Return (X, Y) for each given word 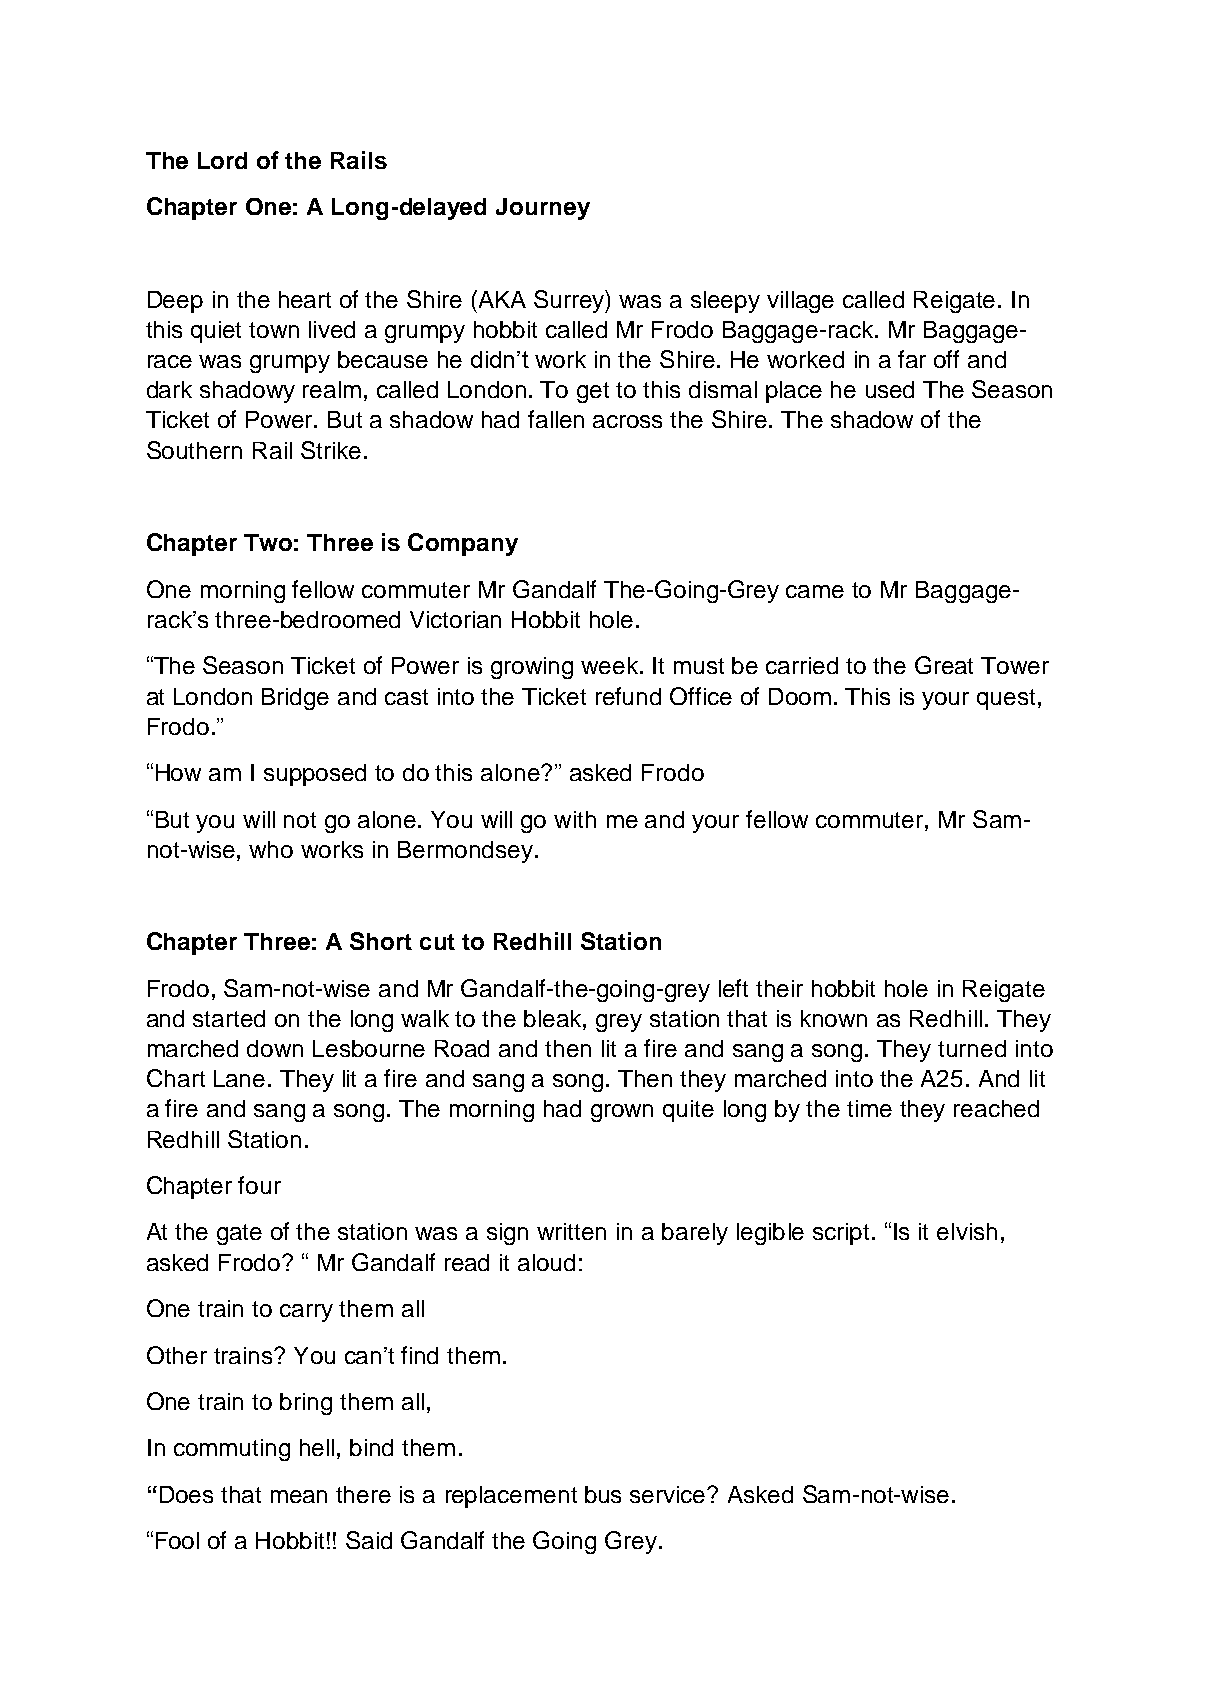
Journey (543, 209)
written (571, 1231)
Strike (331, 450)
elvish (967, 1231)
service (669, 1494)
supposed (315, 775)
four (259, 1185)
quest (1006, 699)
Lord (222, 160)
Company (463, 544)
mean (299, 1496)
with (575, 819)
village (800, 302)
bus (603, 1494)
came (815, 591)
